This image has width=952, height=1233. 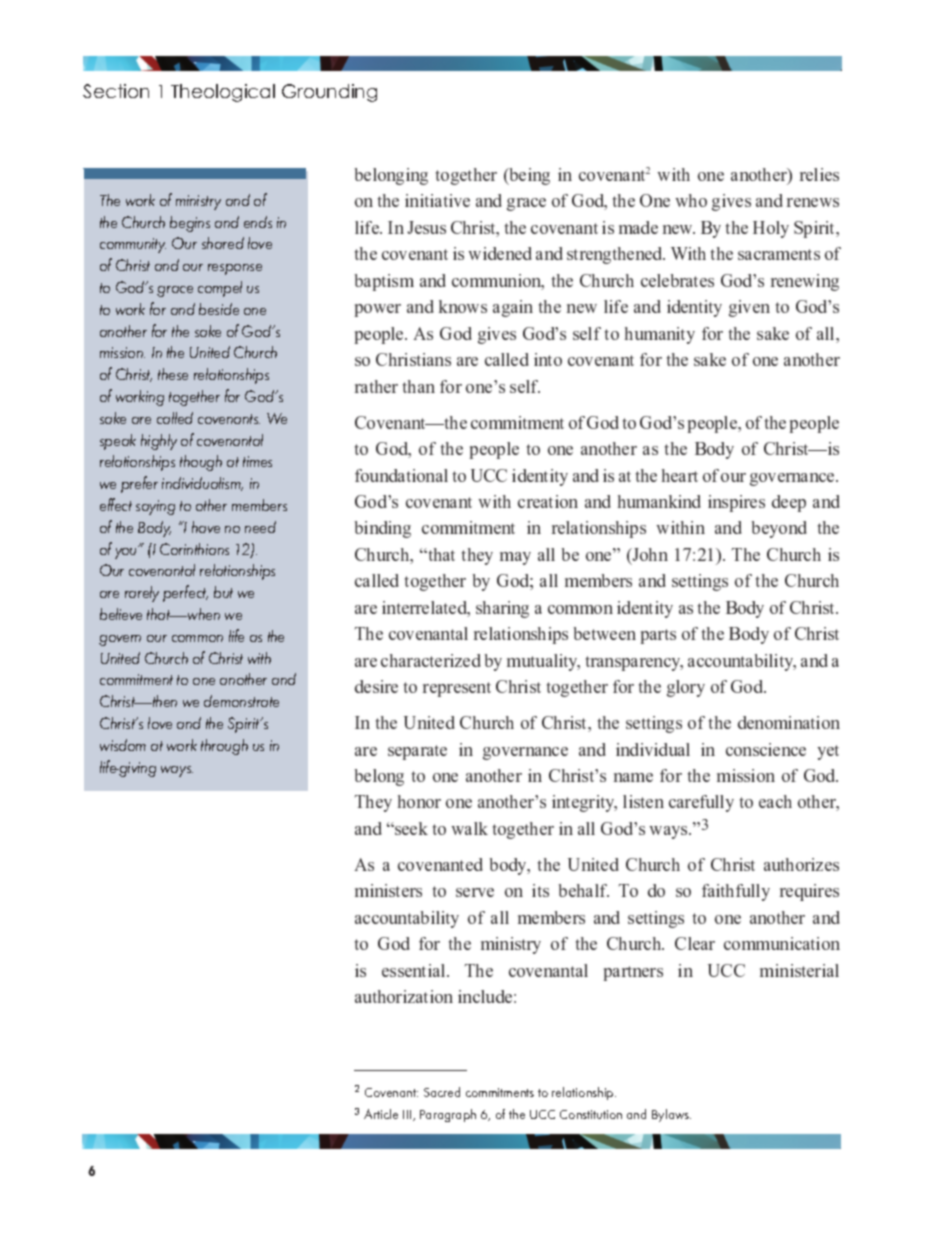 I want to click on ends, so click(x=258, y=222).
